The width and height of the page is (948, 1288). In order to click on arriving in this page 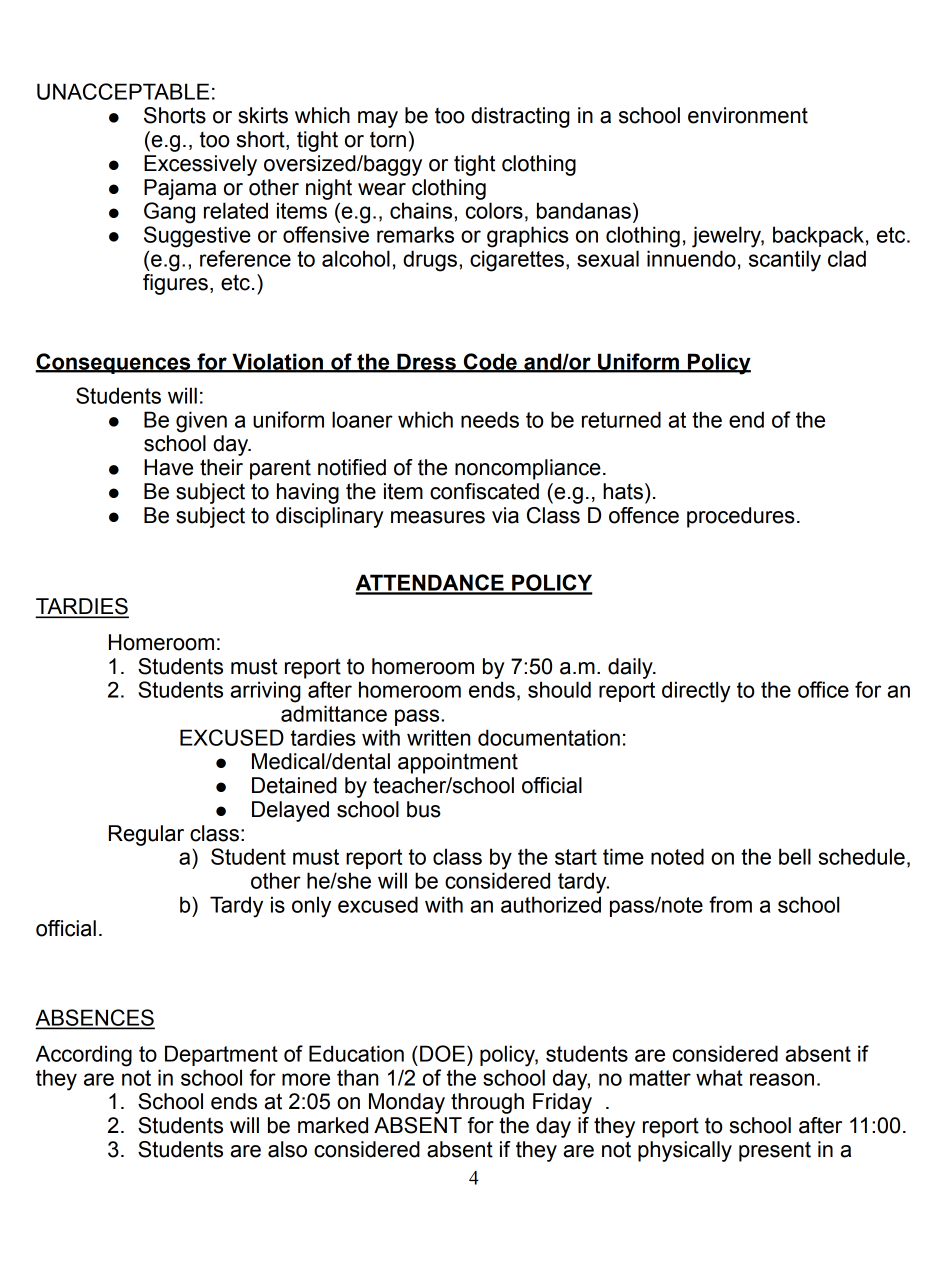, I will do `click(265, 692)`.
